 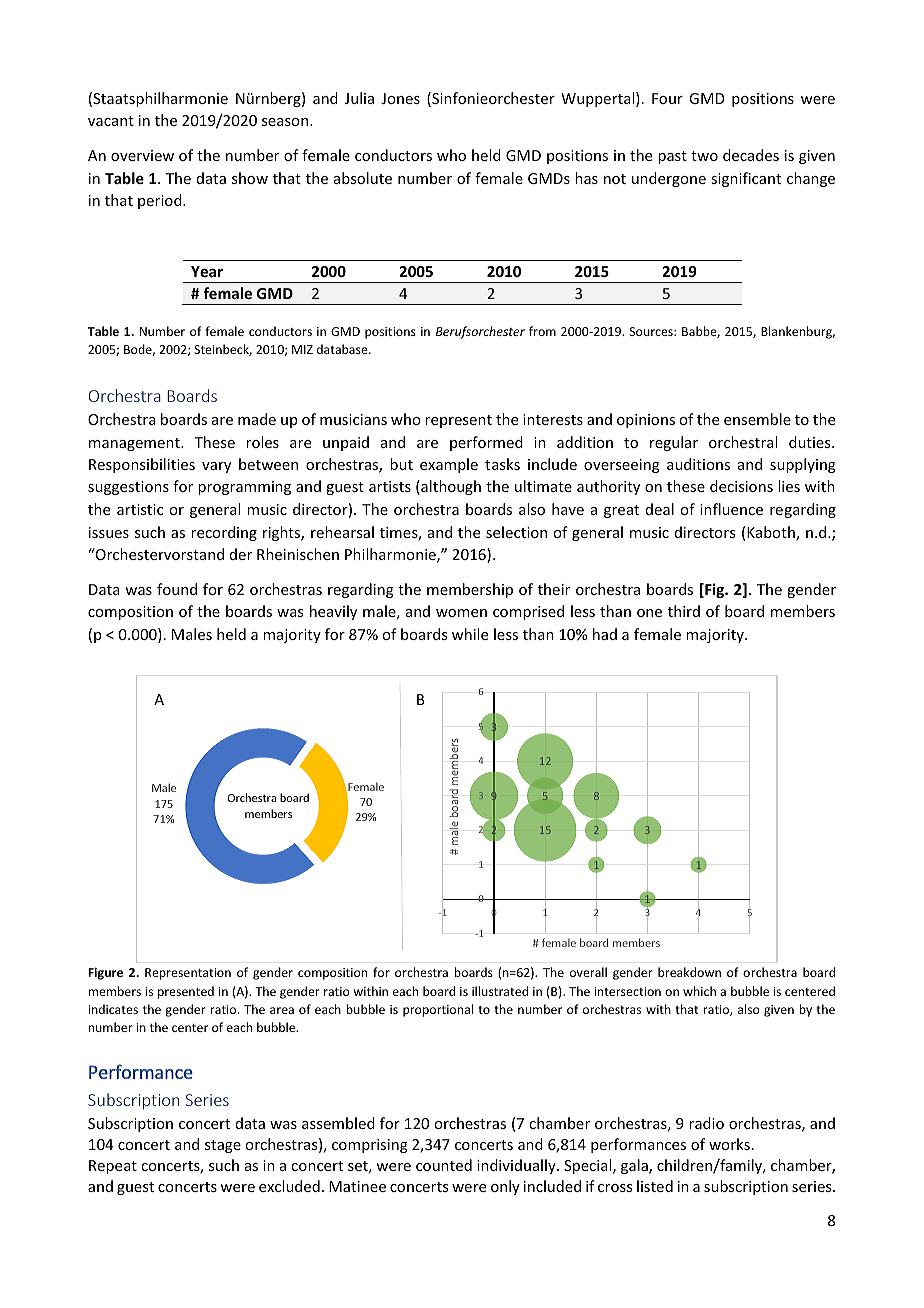 What do you see at coordinates (684, 611) in the screenshot?
I see `third` at bounding box center [684, 611].
